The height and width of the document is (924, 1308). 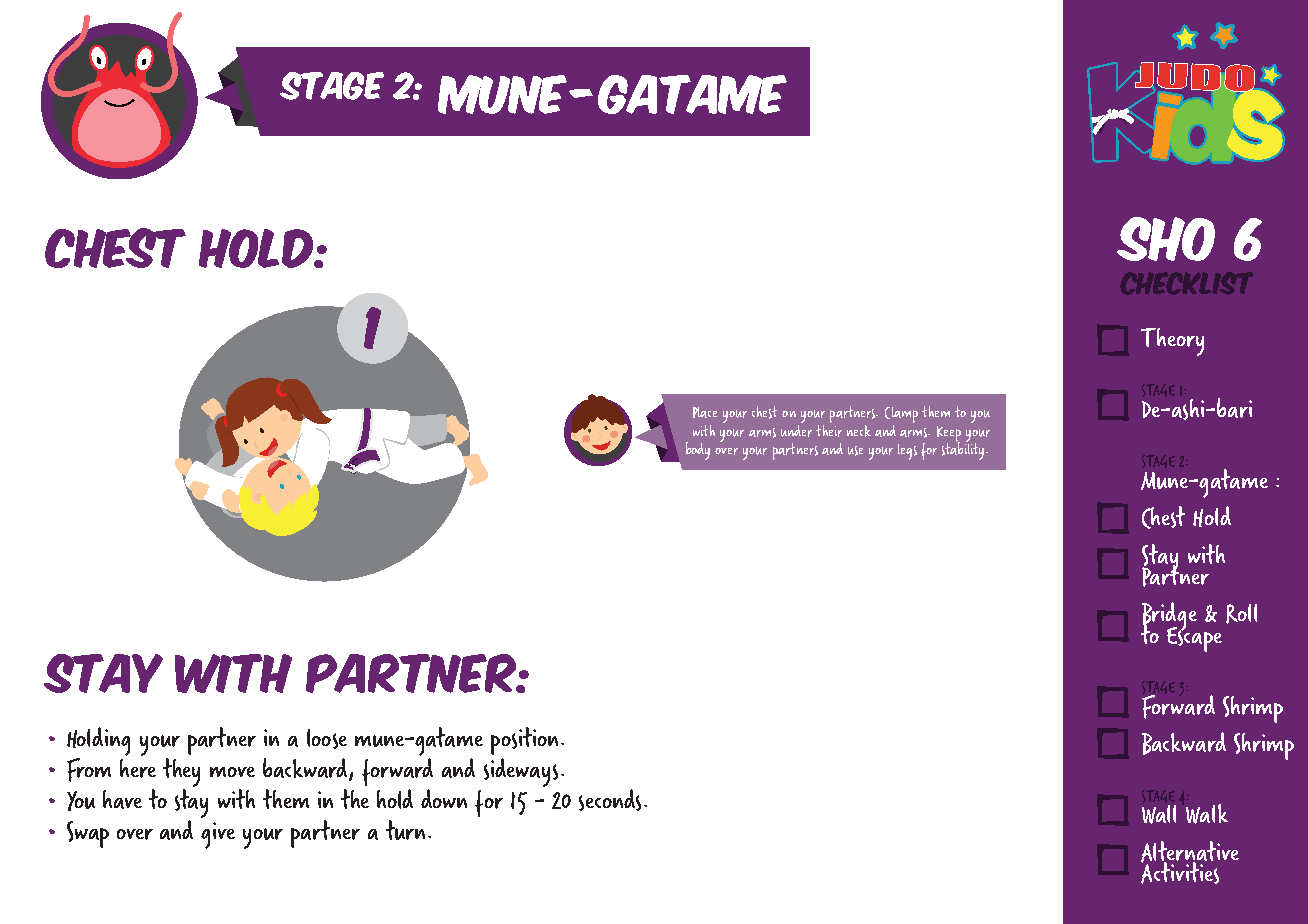 What do you see at coordinates (524, 741) in the document?
I see `position` at bounding box center [524, 741].
